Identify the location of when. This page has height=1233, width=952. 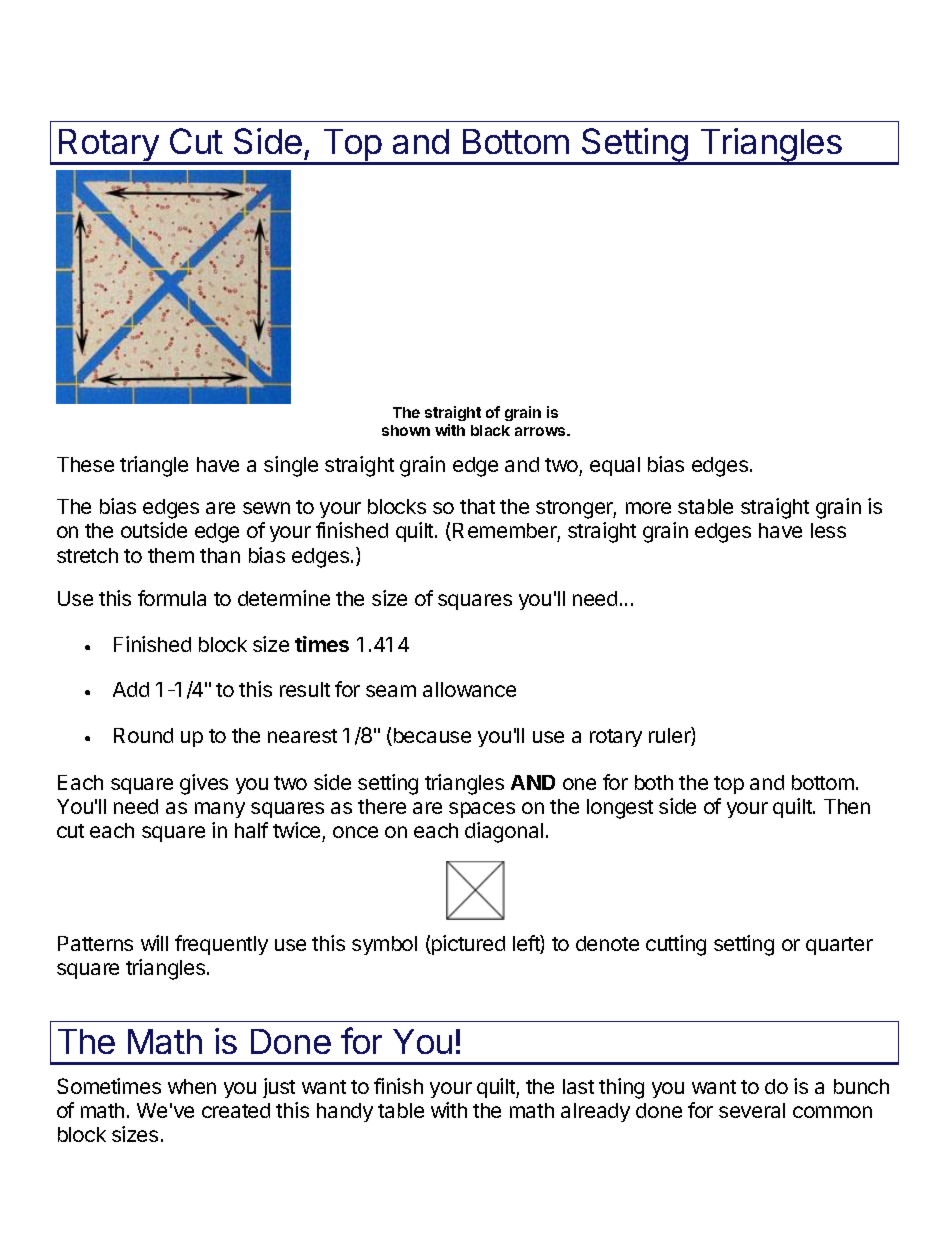
(192, 1086).
